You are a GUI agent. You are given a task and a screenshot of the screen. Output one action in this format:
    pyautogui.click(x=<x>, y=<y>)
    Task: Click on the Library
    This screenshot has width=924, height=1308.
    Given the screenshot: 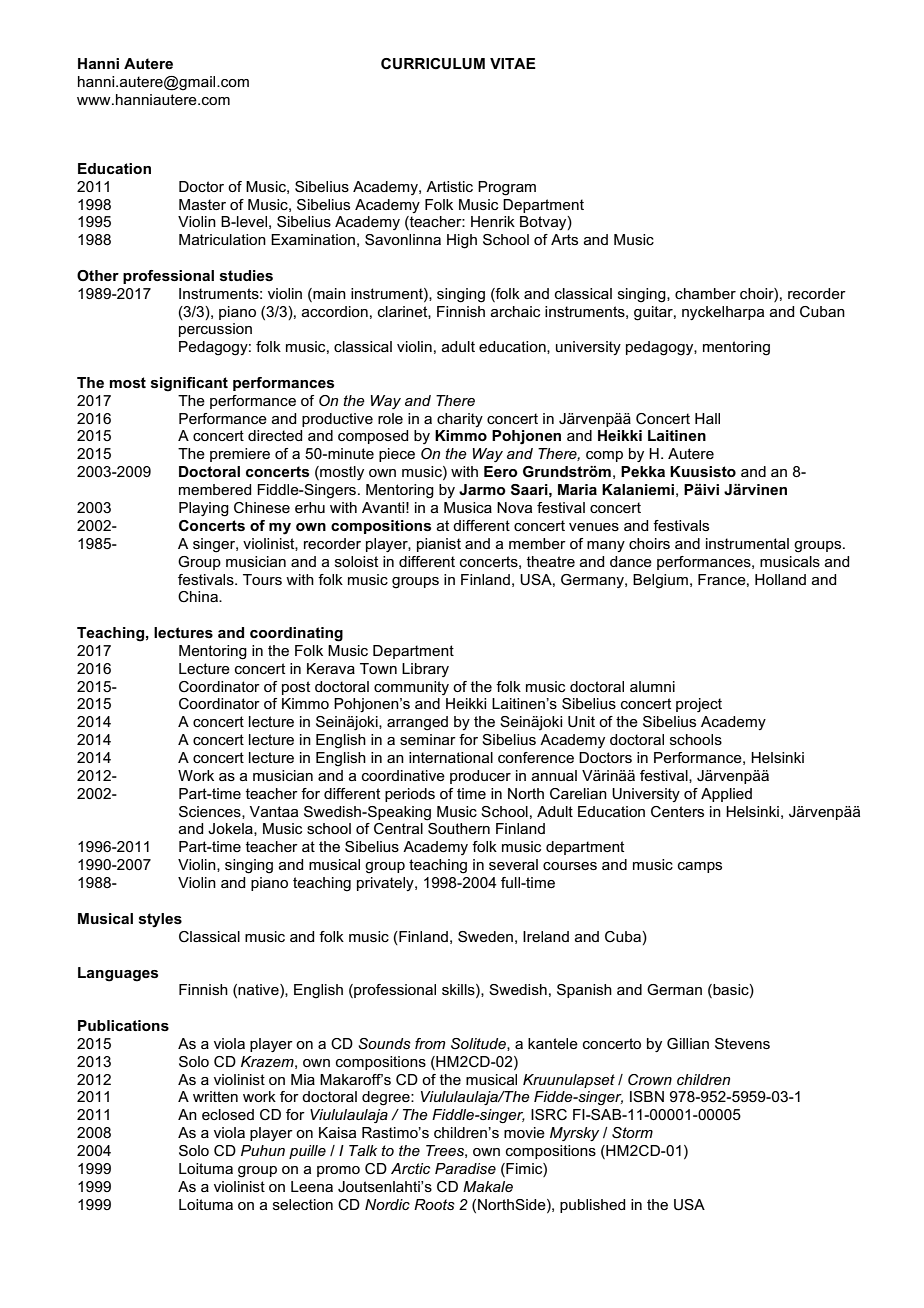 What is the action you would take?
    pyautogui.click(x=425, y=670)
